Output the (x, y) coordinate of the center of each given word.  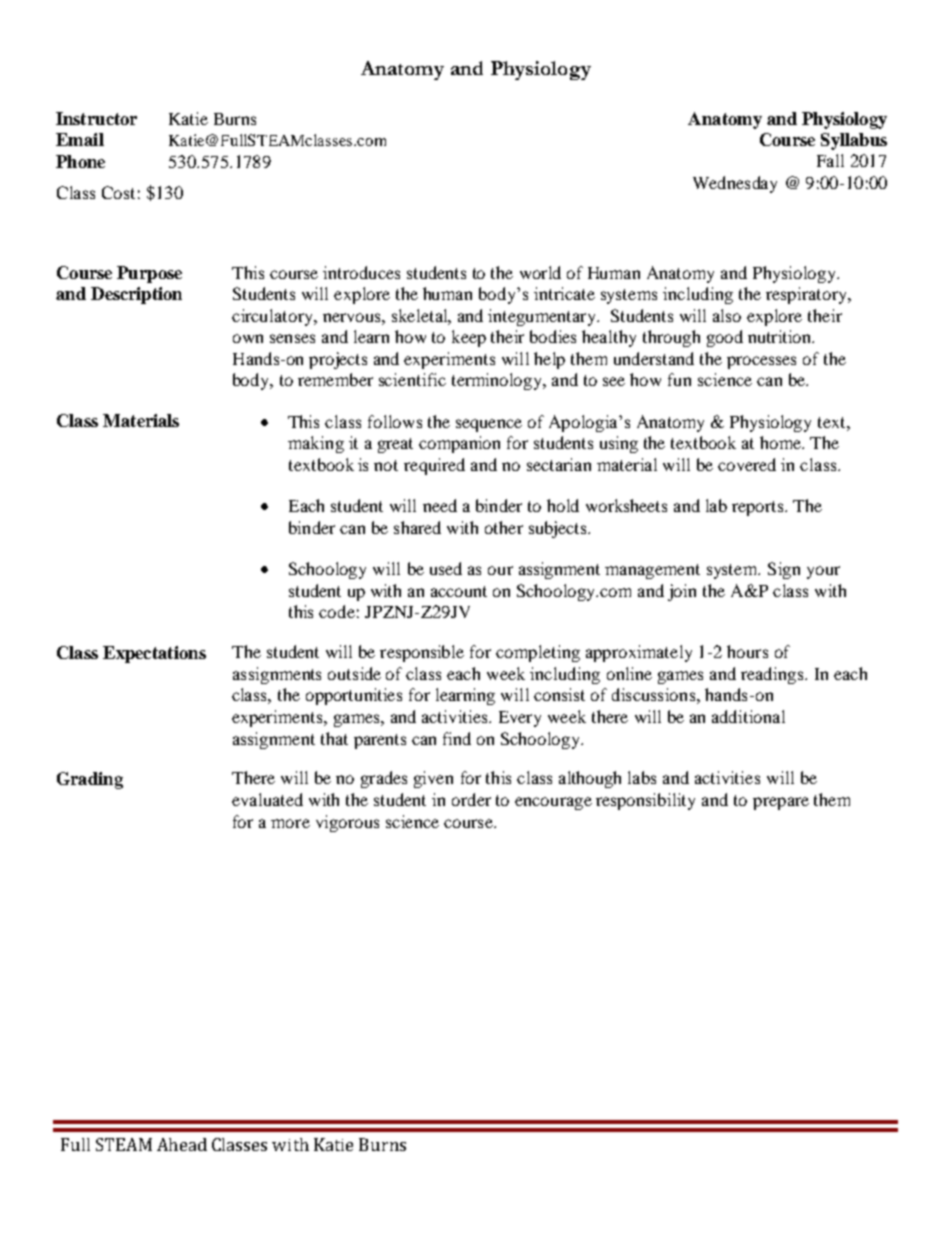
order (471, 799)
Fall (830, 160)
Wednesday (735, 184)
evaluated (267, 799)
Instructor (96, 118)
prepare (781, 803)
